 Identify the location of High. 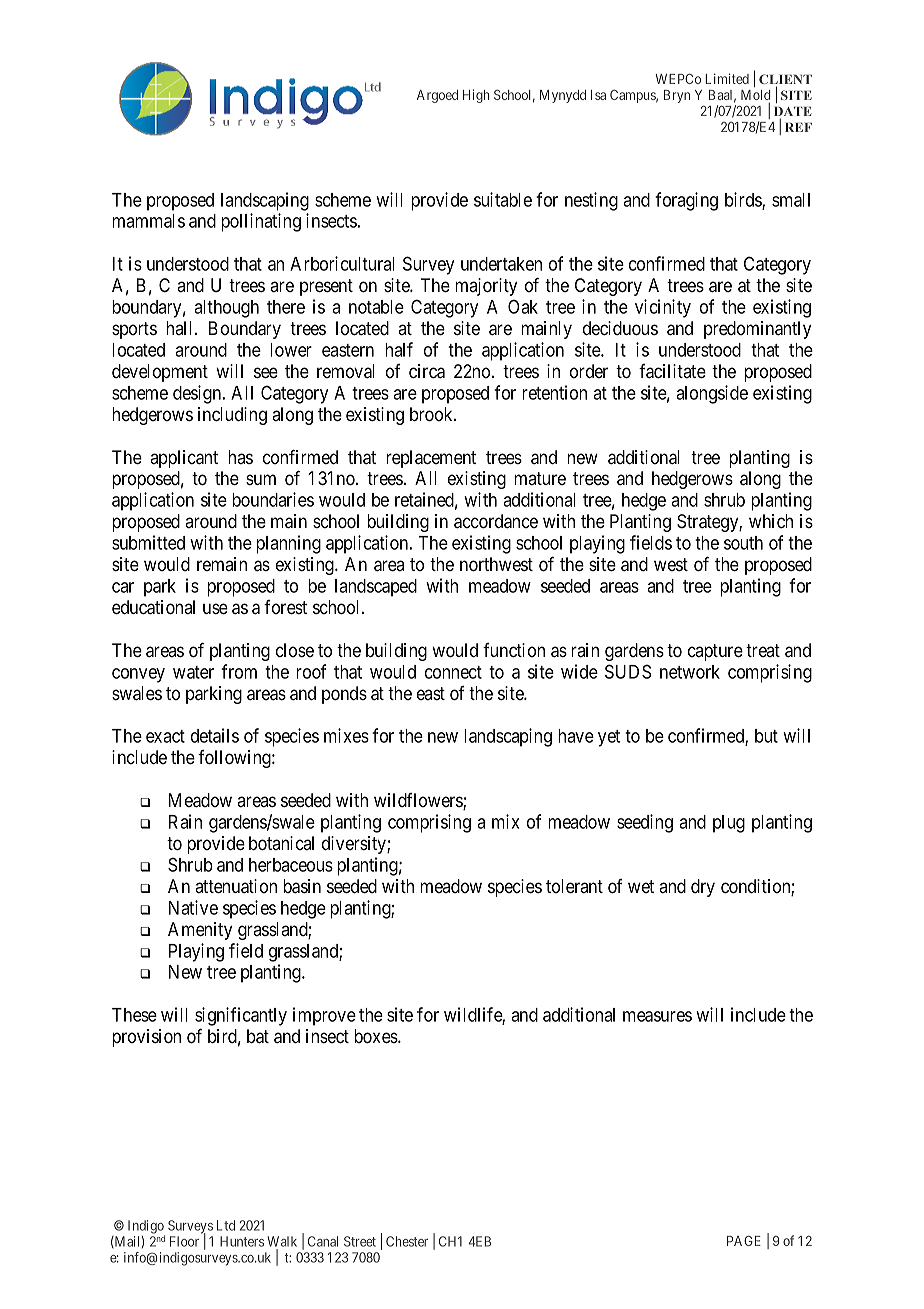
(476, 96).
